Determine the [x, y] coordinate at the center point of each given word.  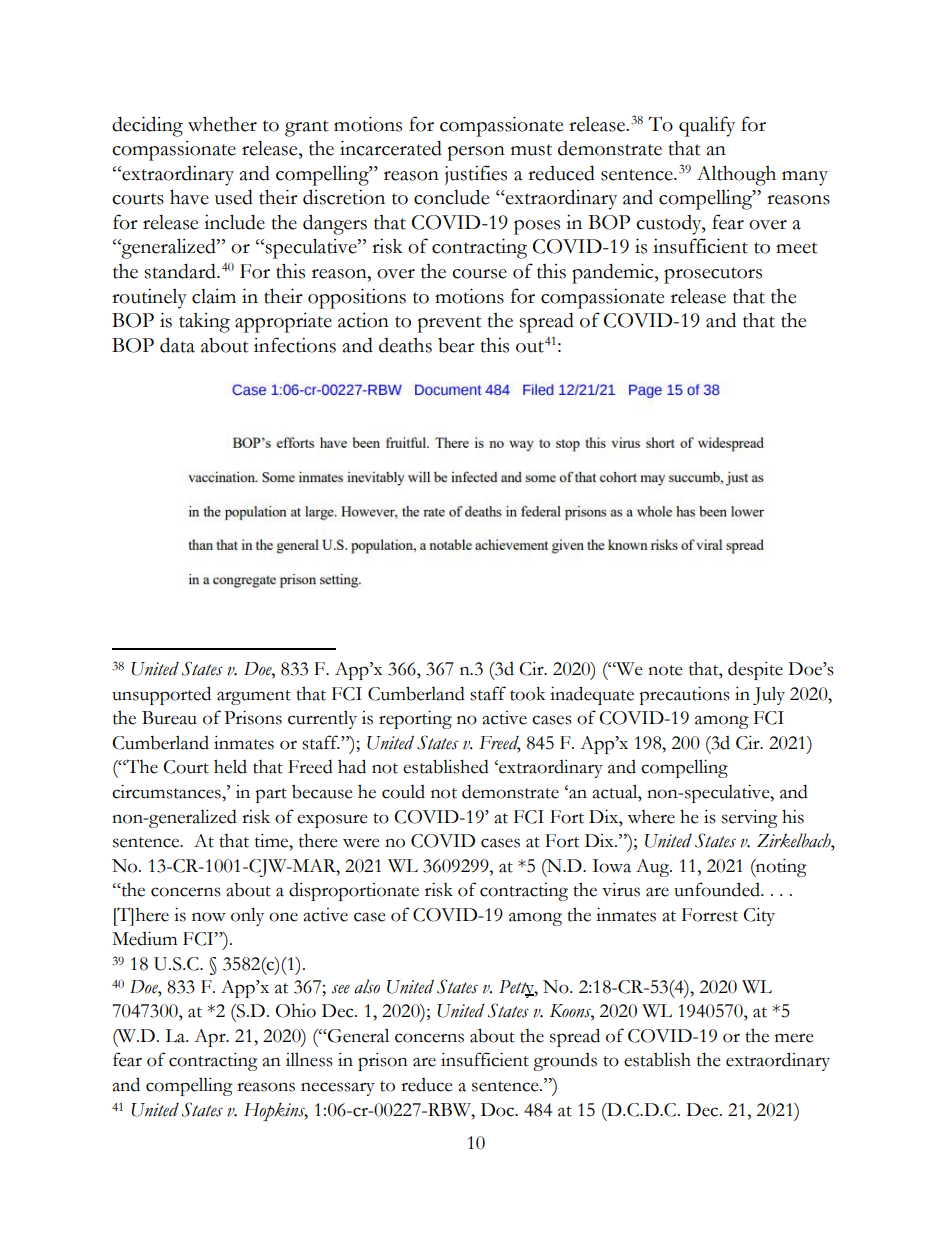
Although [736, 175]
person [476, 153]
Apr [211, 1038]
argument [254, 697]
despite [755, 670]
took [528, 694]
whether [222, 124]
